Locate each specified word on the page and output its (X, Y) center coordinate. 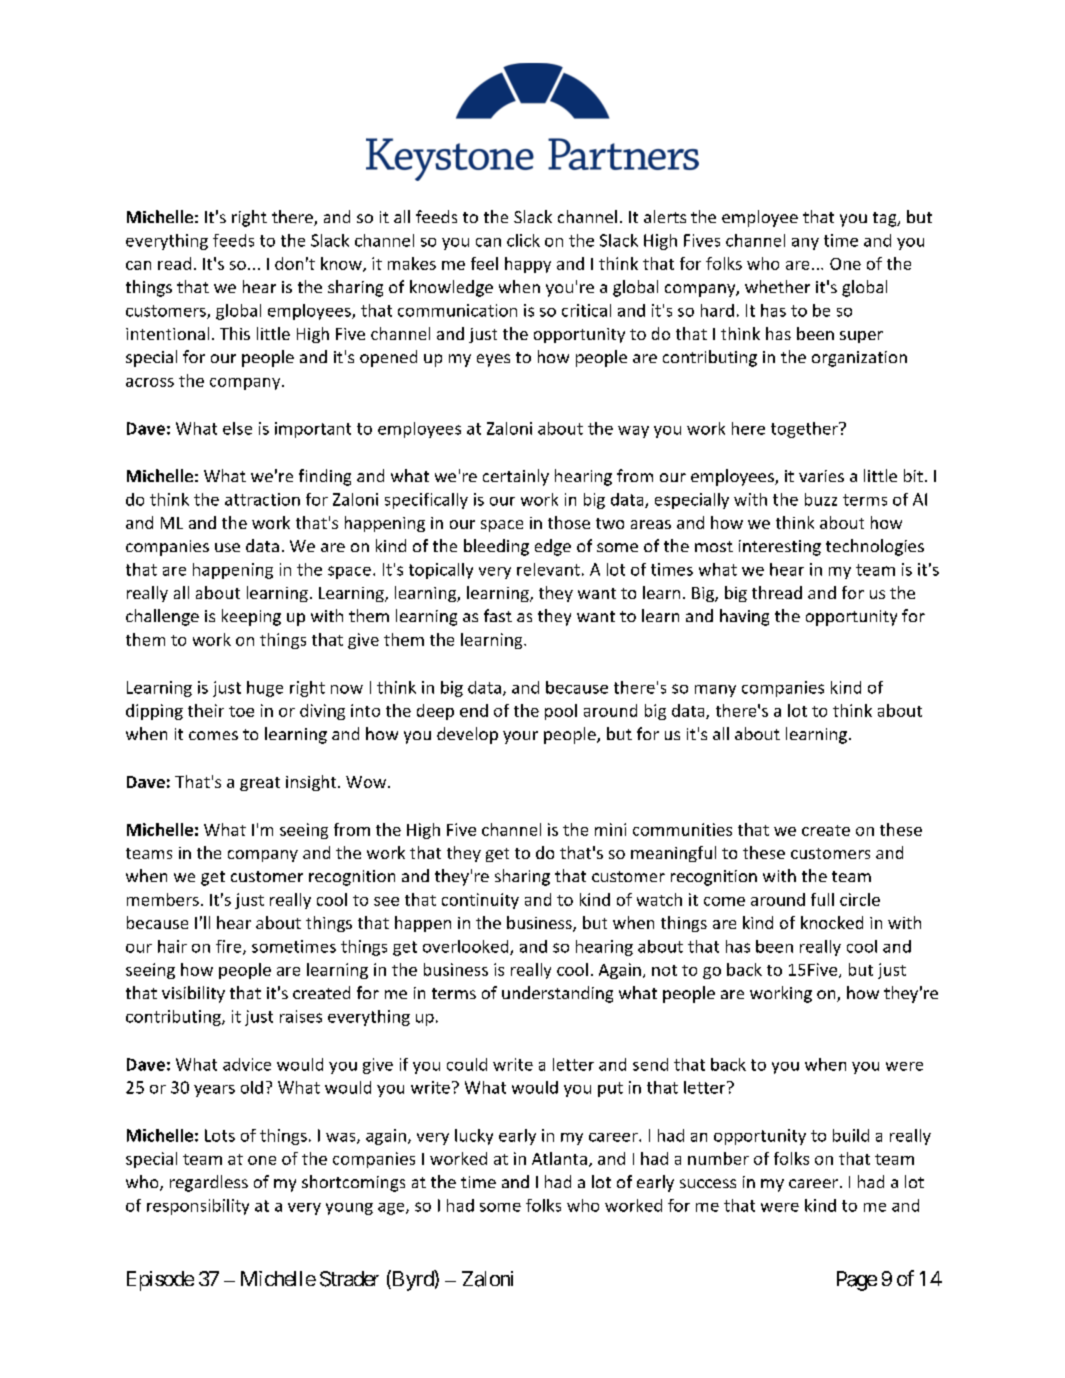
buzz (821, 499)
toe (241, 711)
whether (777, 286)
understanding (557, 994)
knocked (832, 922)
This (235, 333)
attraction (262, 499)
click (523, 240)
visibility (193, 994)
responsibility (198, 1207)
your (520, 737)
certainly (516, 477)
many (715, 691)
